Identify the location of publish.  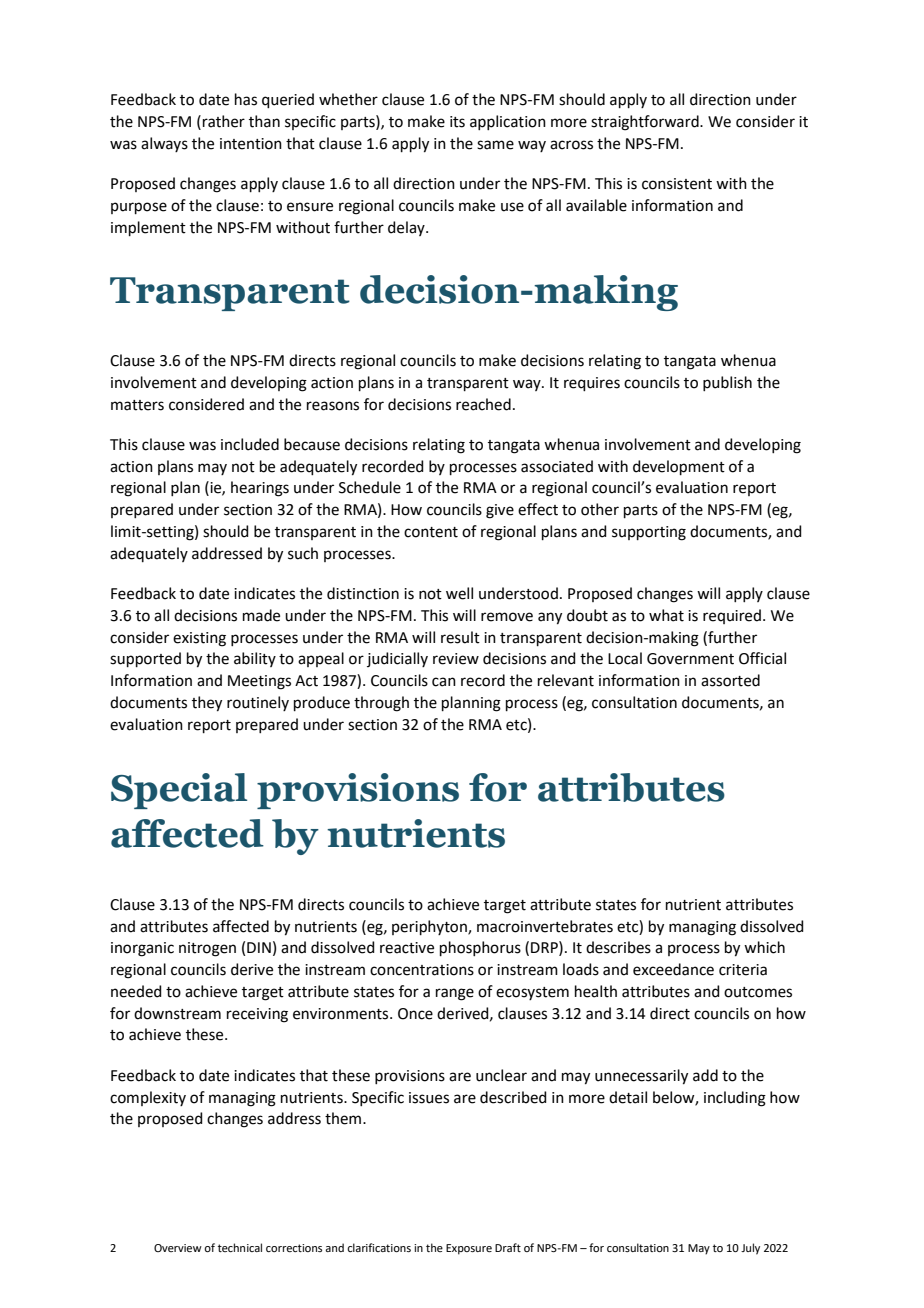
(727, 383).
